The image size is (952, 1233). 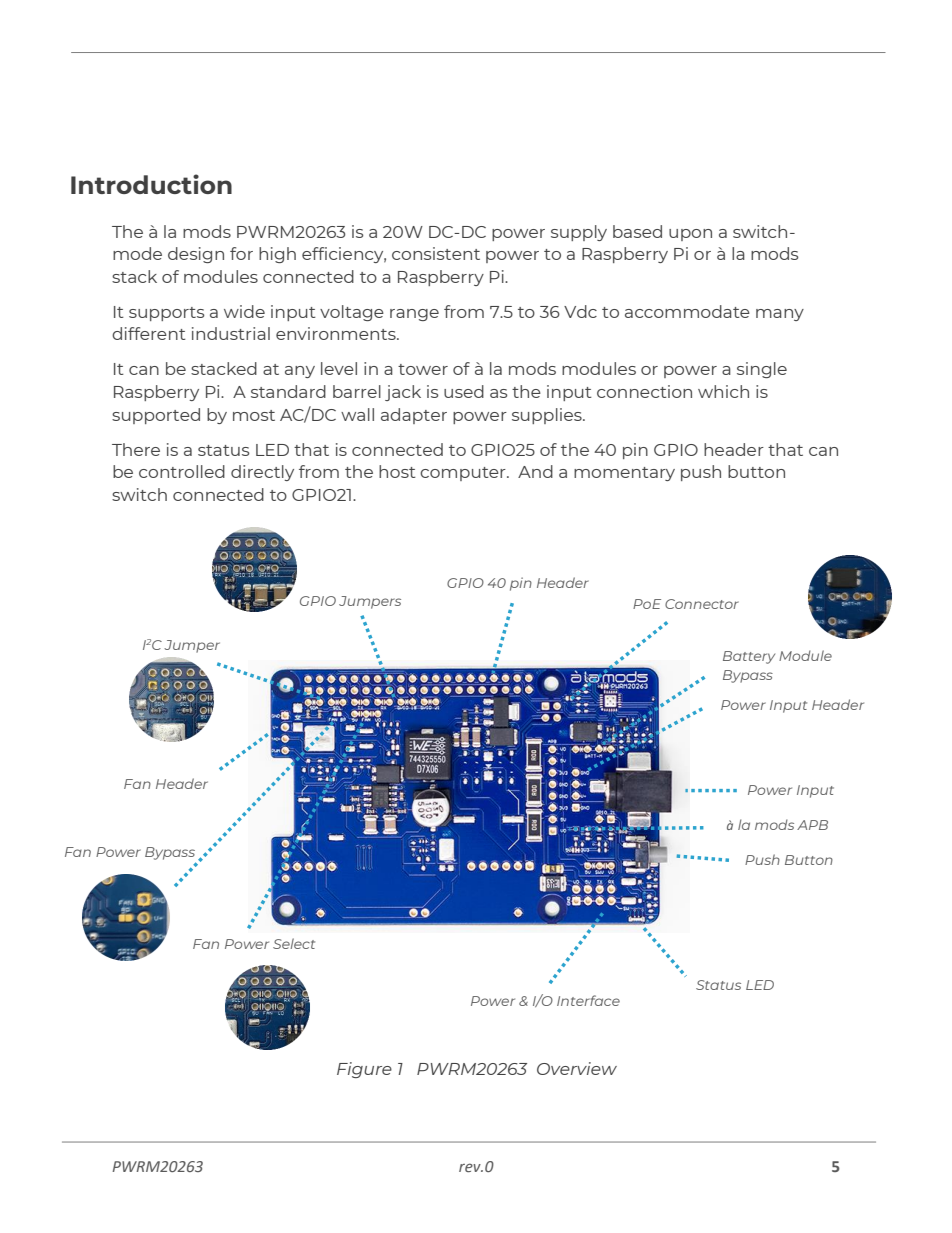 What do you see at coordinates (254, 415) in the screenshot?
I see `most` at bounding box center [254, 415].
